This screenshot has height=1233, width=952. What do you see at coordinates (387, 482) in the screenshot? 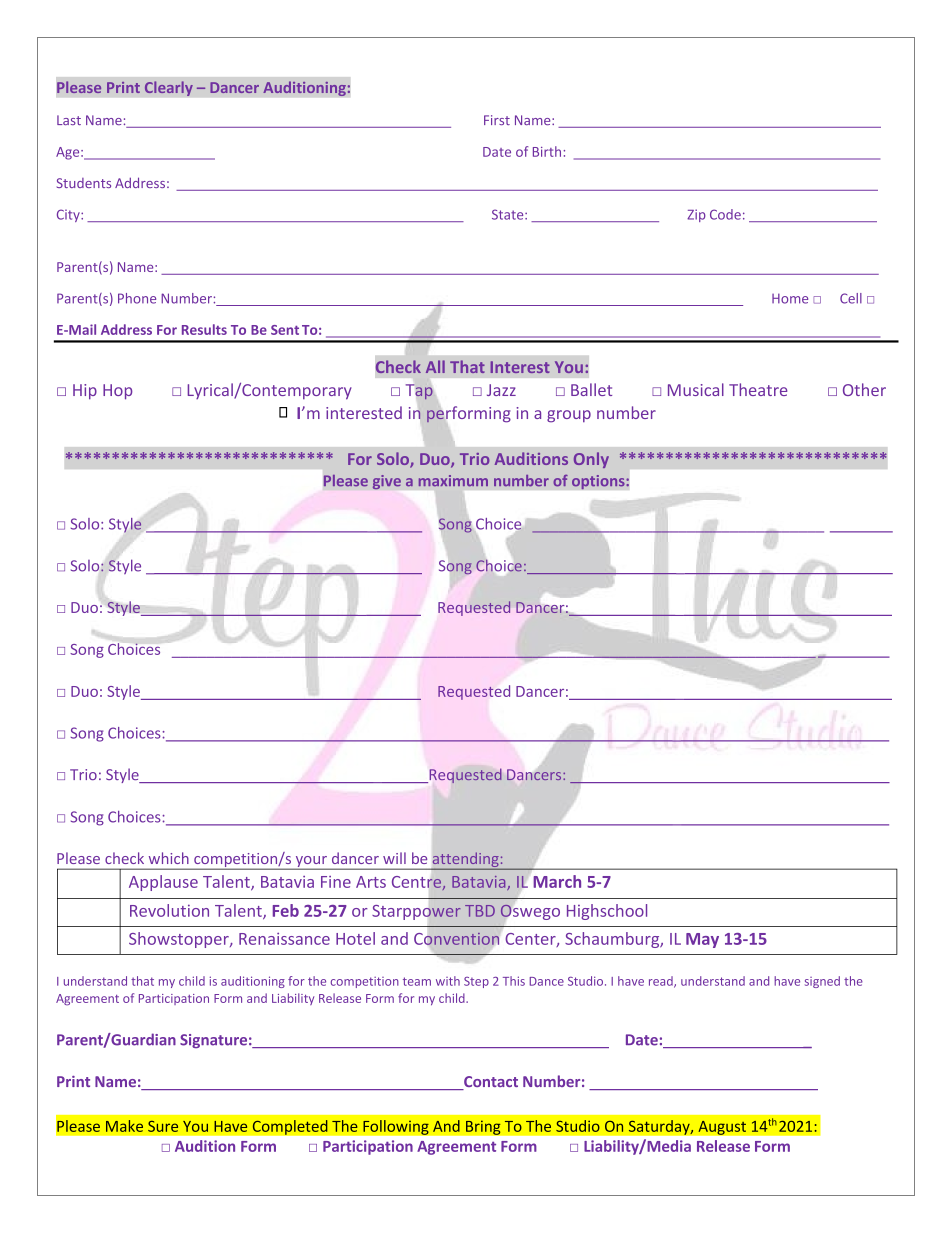
I see `give` at bounding box center [387, 482].
